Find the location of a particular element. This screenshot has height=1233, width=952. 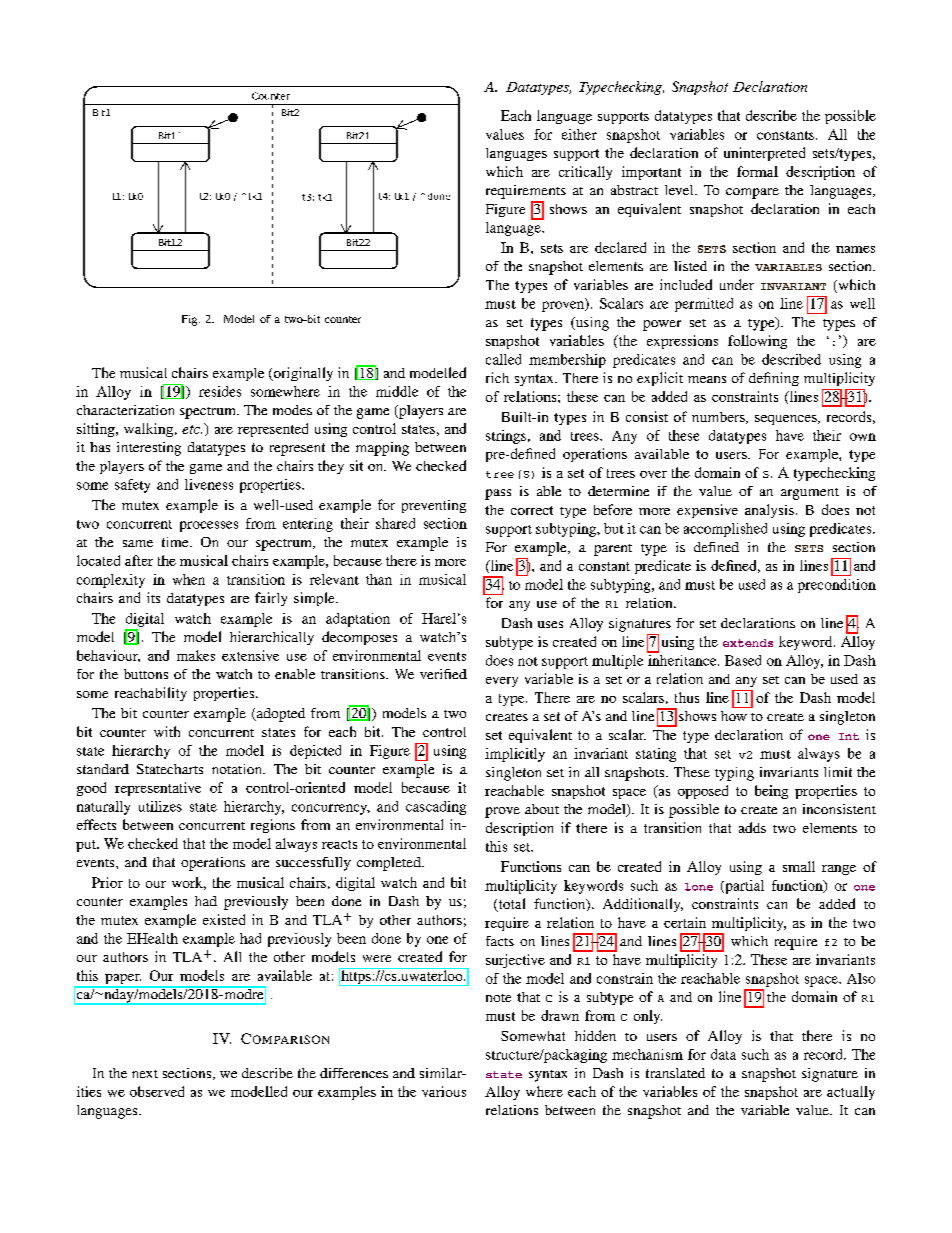

its is located at coordinates (153, 597).
